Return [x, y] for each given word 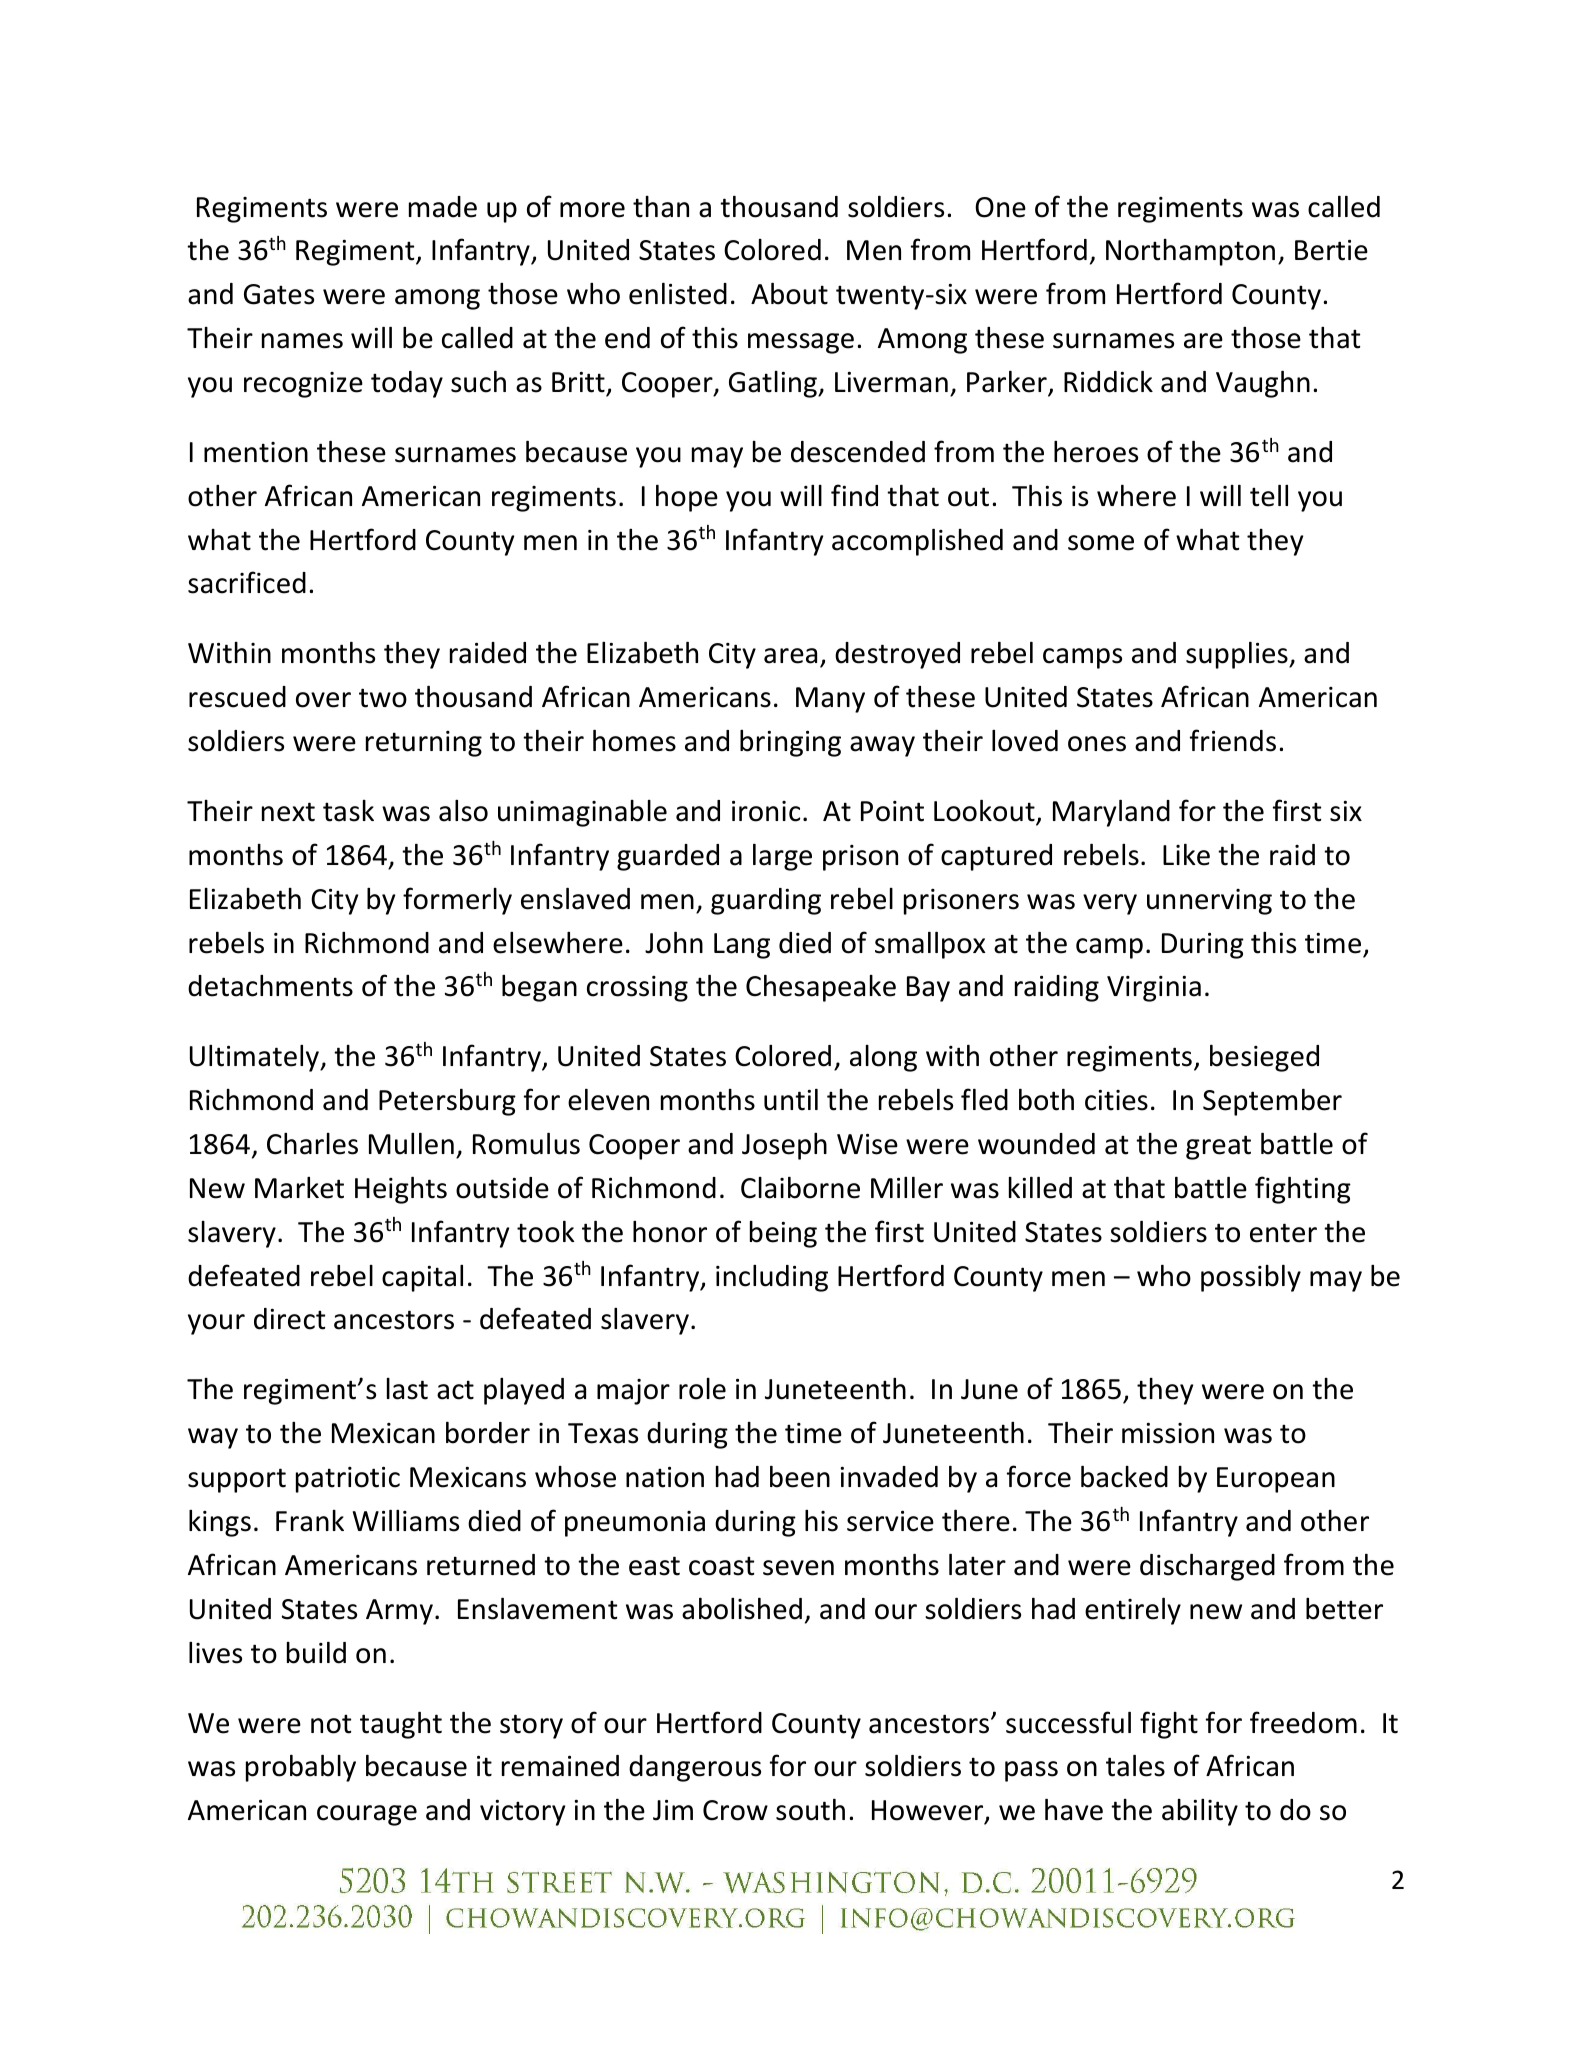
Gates [279, 294]
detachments [270, 986]
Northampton [1190, 252]
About [789, 294]
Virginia [1154, 989]
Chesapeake [821, 988]
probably [301, 1768]
